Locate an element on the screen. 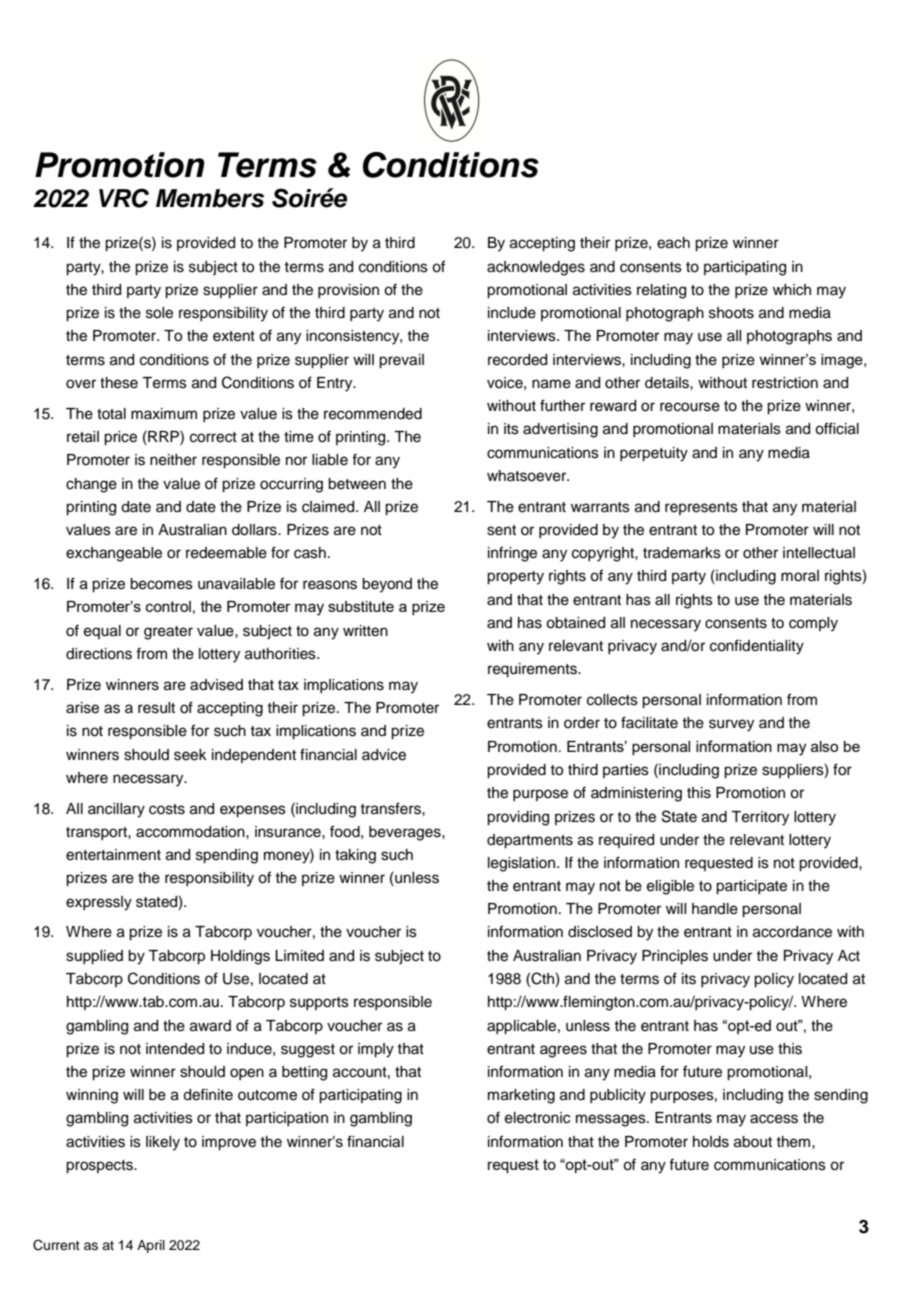 The height and width of the screenshot is (1308, 924). about is located at coordinates (753, 1142).
